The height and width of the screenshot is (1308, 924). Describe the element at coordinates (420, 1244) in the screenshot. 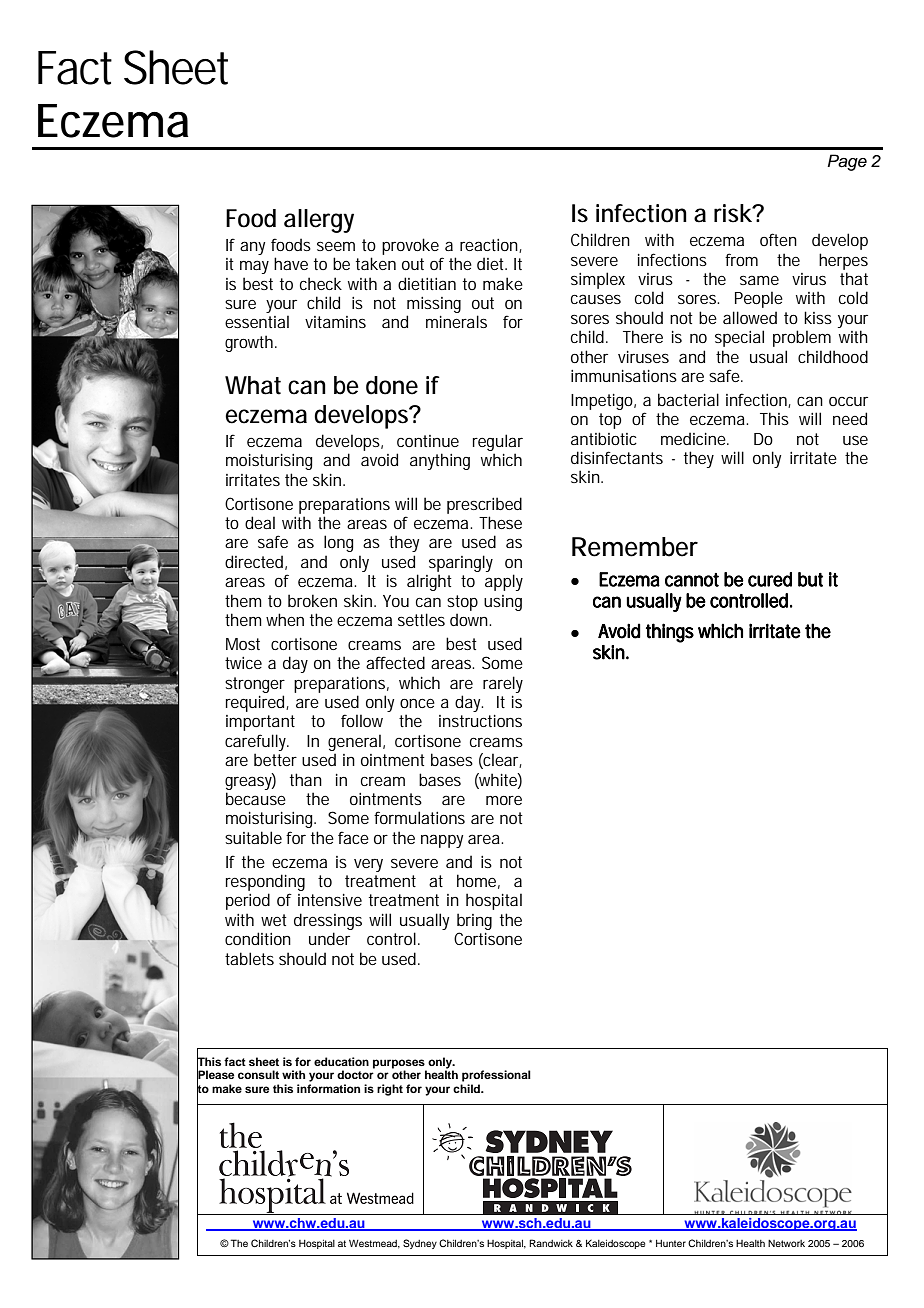

I see `Sydney` at that location.
